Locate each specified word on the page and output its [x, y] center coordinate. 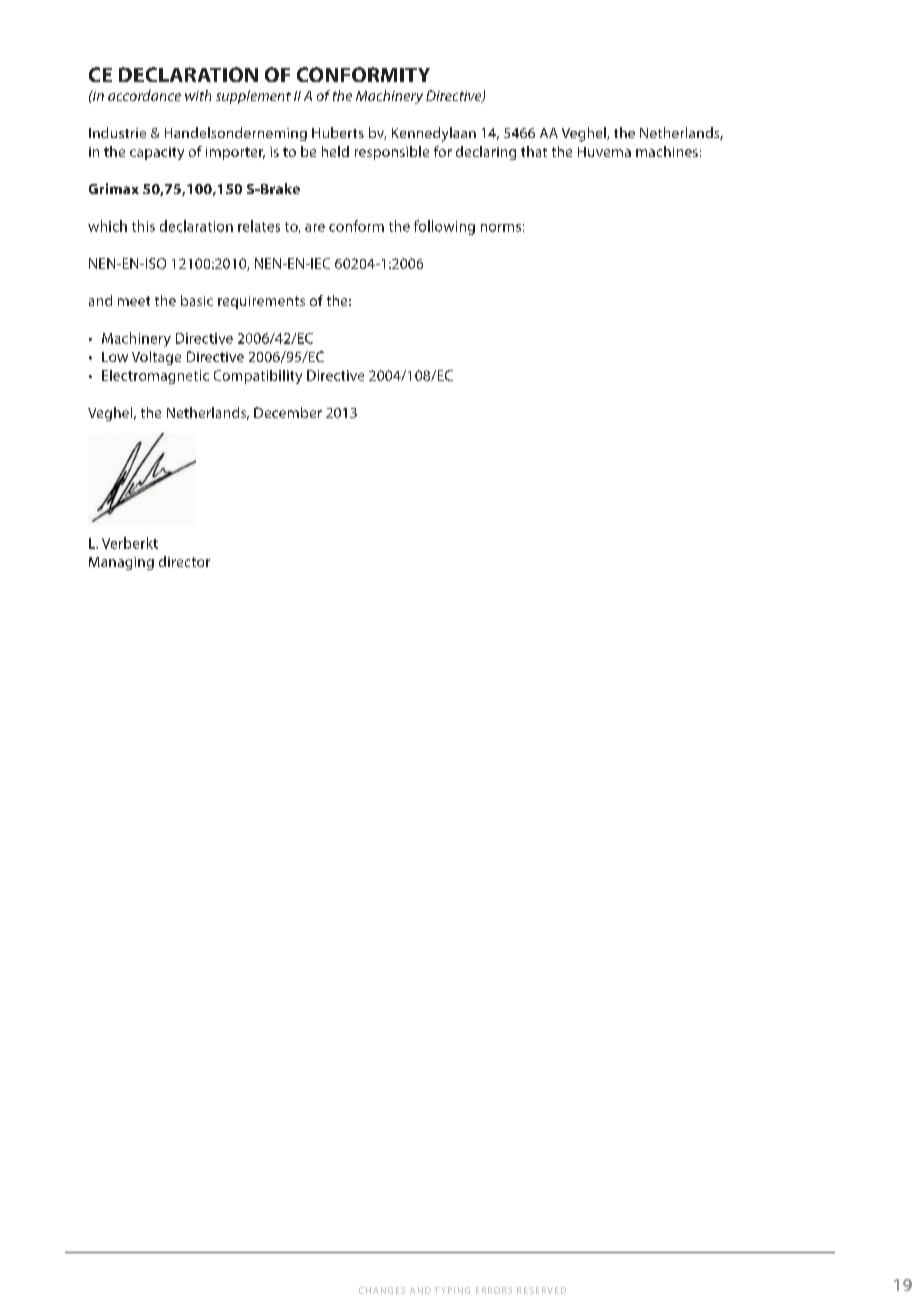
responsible [392, 153]
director [184, 561]
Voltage [156, 358]
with [198, 95]
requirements [261, 302]
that [534, 151]
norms [501, 228]
